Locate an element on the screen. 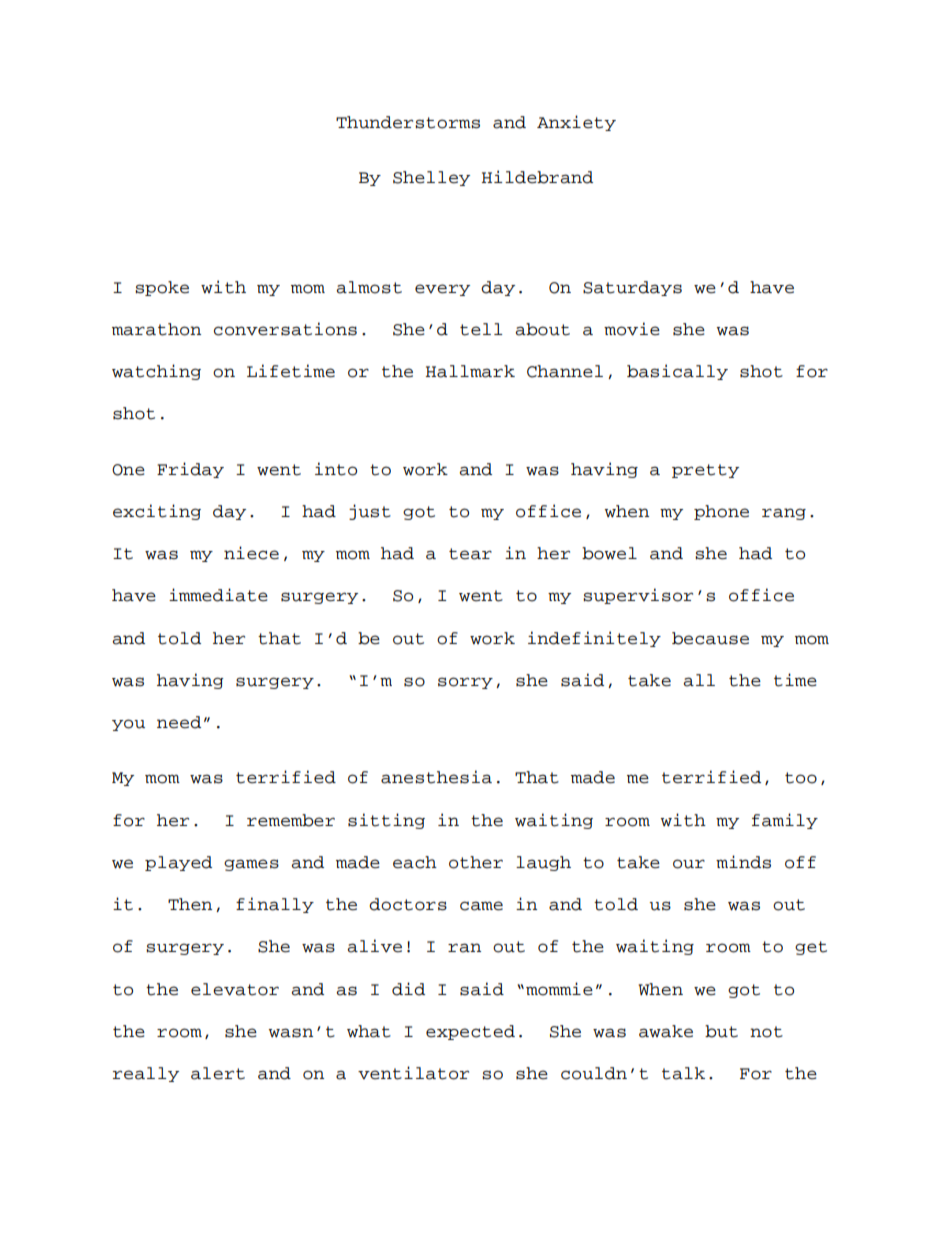  watching is located at coordinates (156, 372).
